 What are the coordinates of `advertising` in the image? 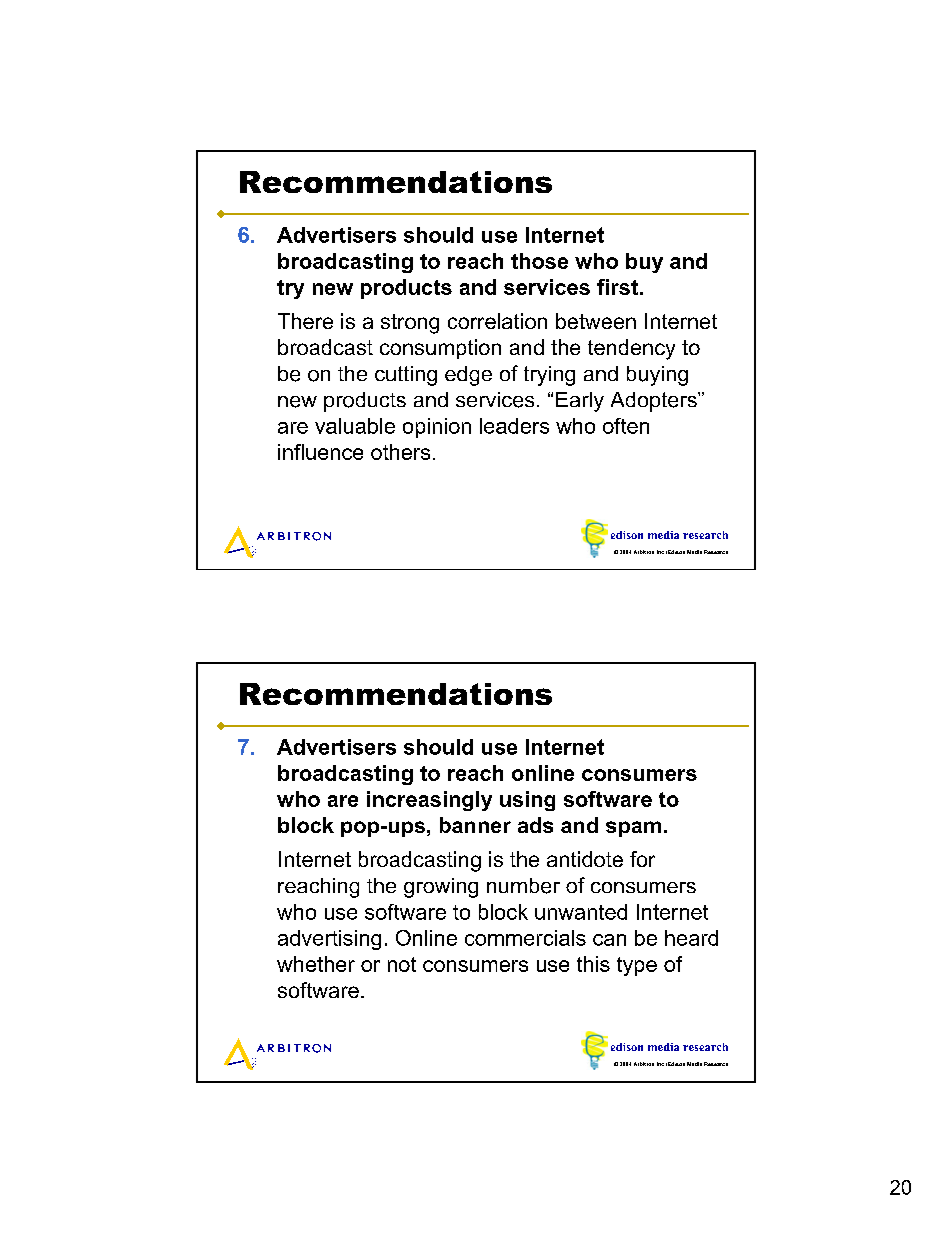 It's located at (329, 940).
